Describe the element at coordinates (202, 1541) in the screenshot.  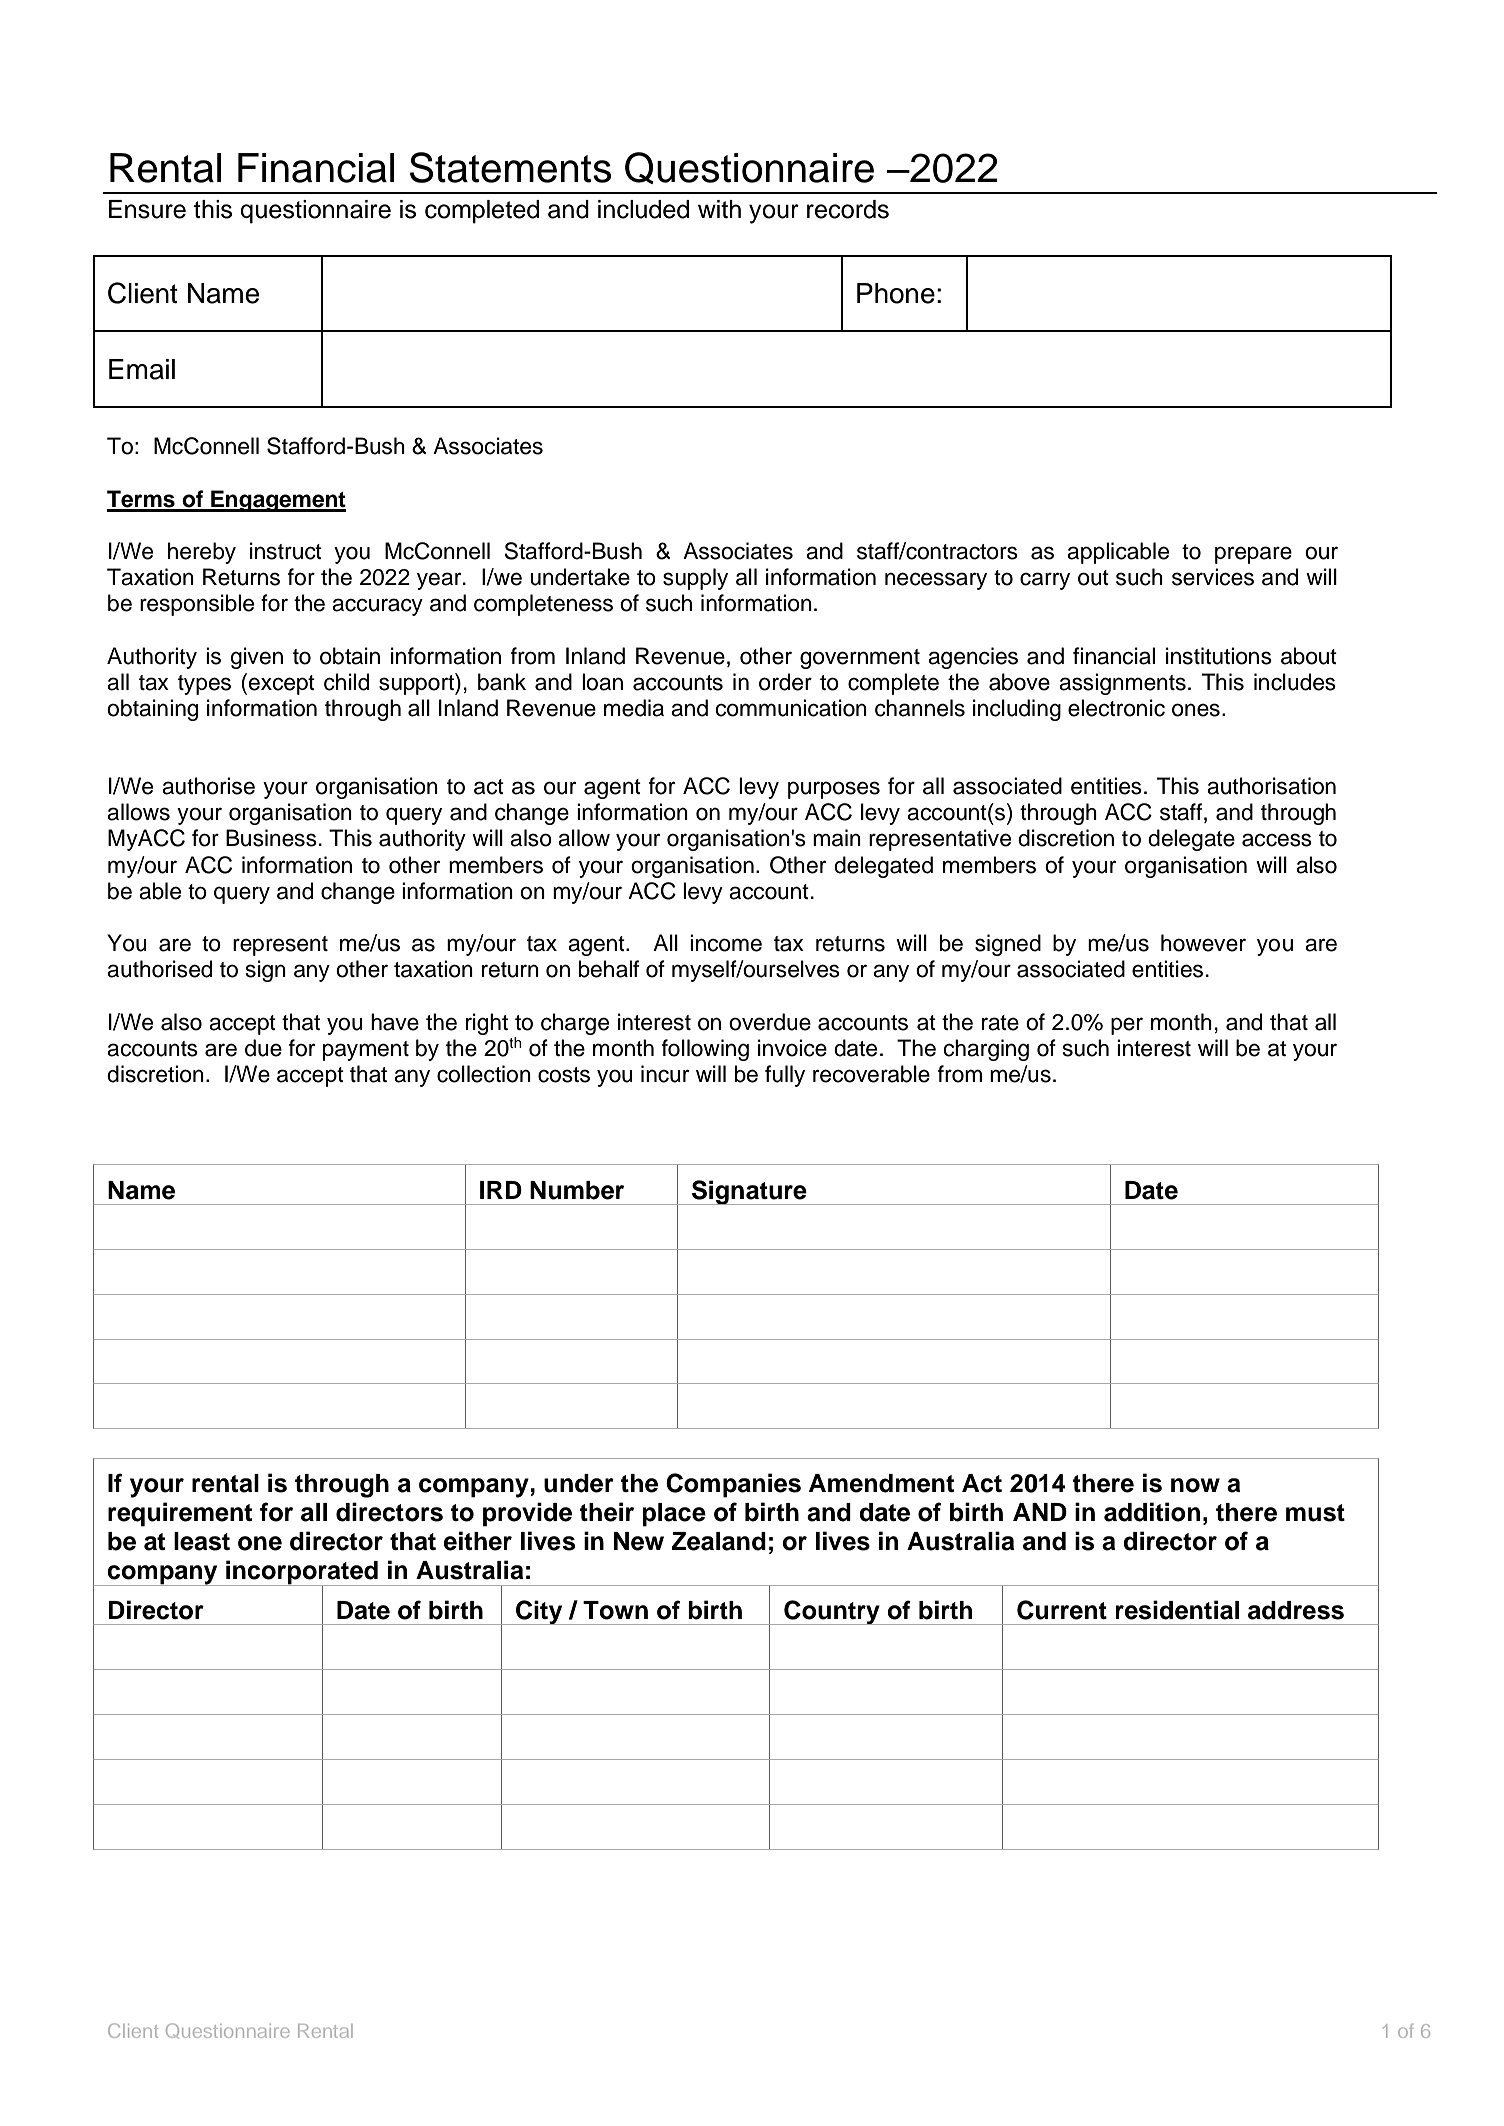
I see `least` at that location.
